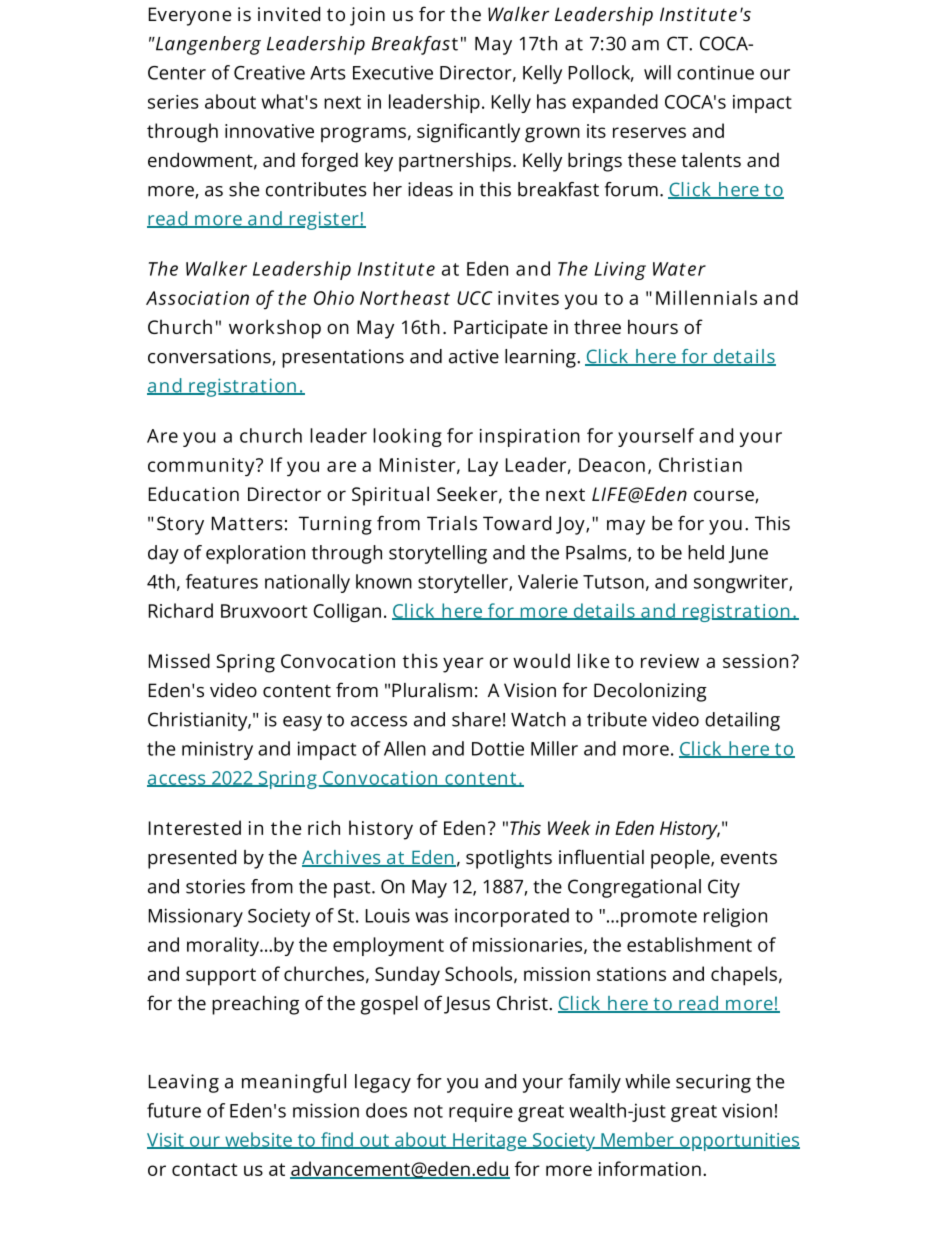 Image resolution: width=952 pixels, height=1233 pixels. What do you see at coordinates (393, 72) in the page?
I see `Executive` at bounding box center [393, 72].
